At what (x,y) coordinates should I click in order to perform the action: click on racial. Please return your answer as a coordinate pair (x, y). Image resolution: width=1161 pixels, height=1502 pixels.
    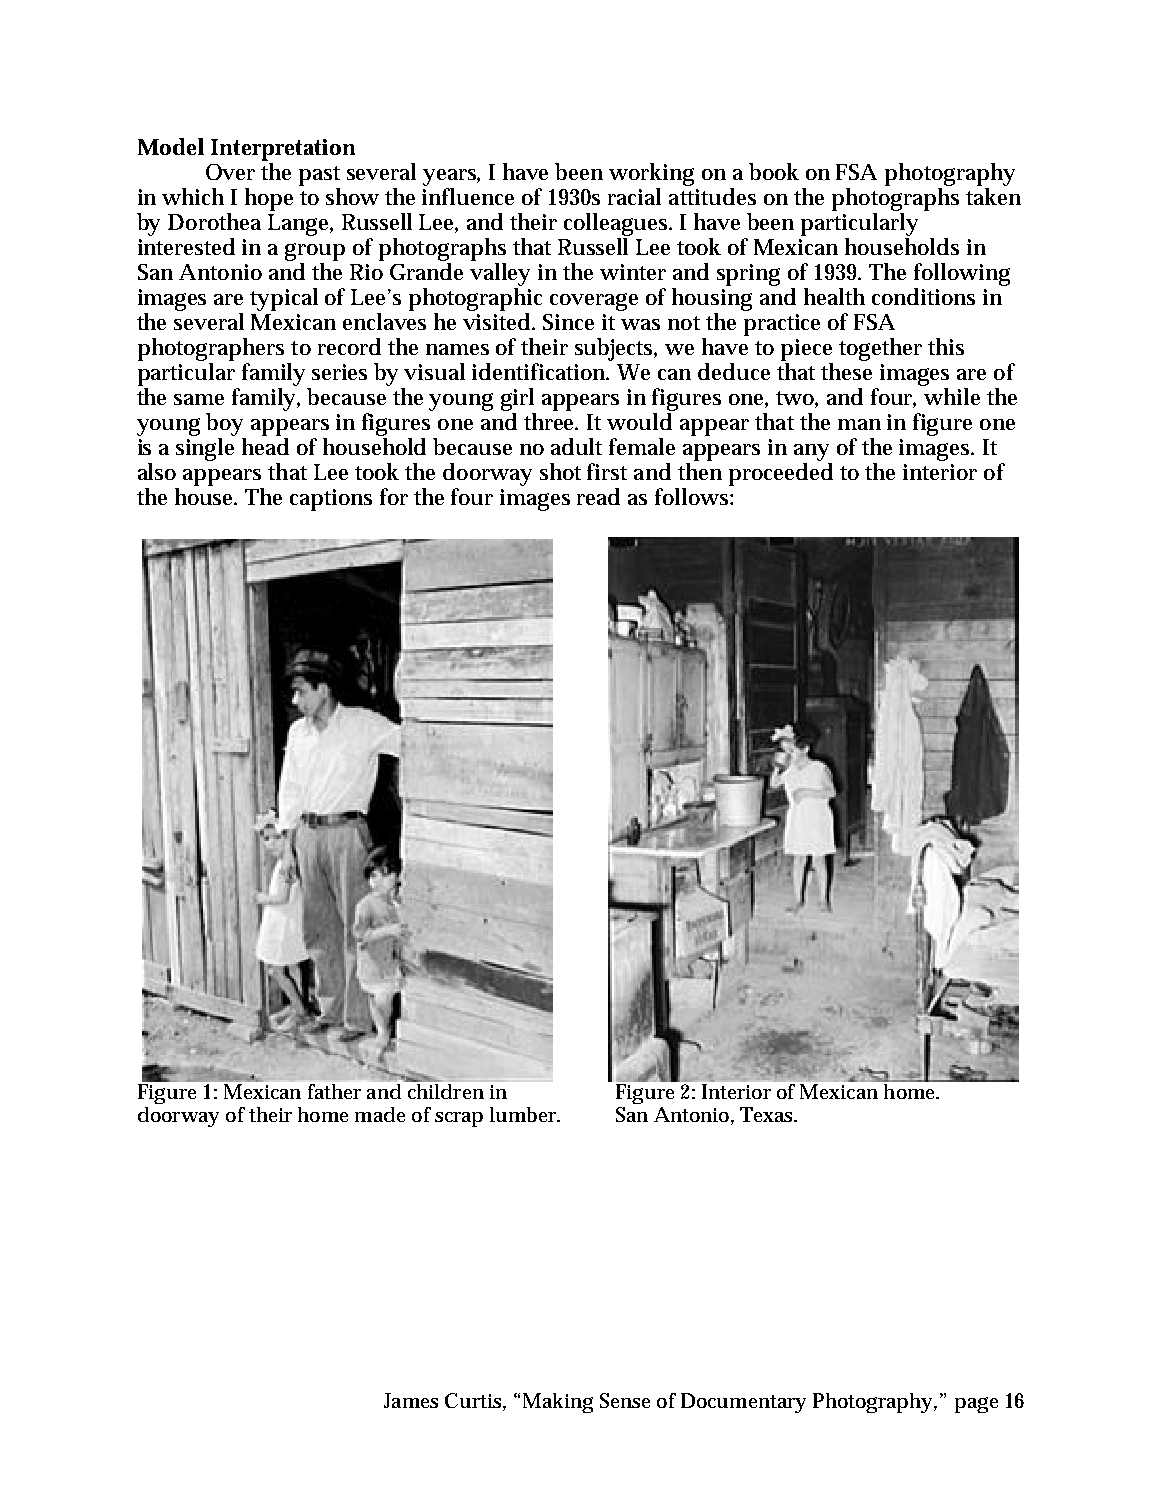
    Looking at the image, I should click on (634, 196).
